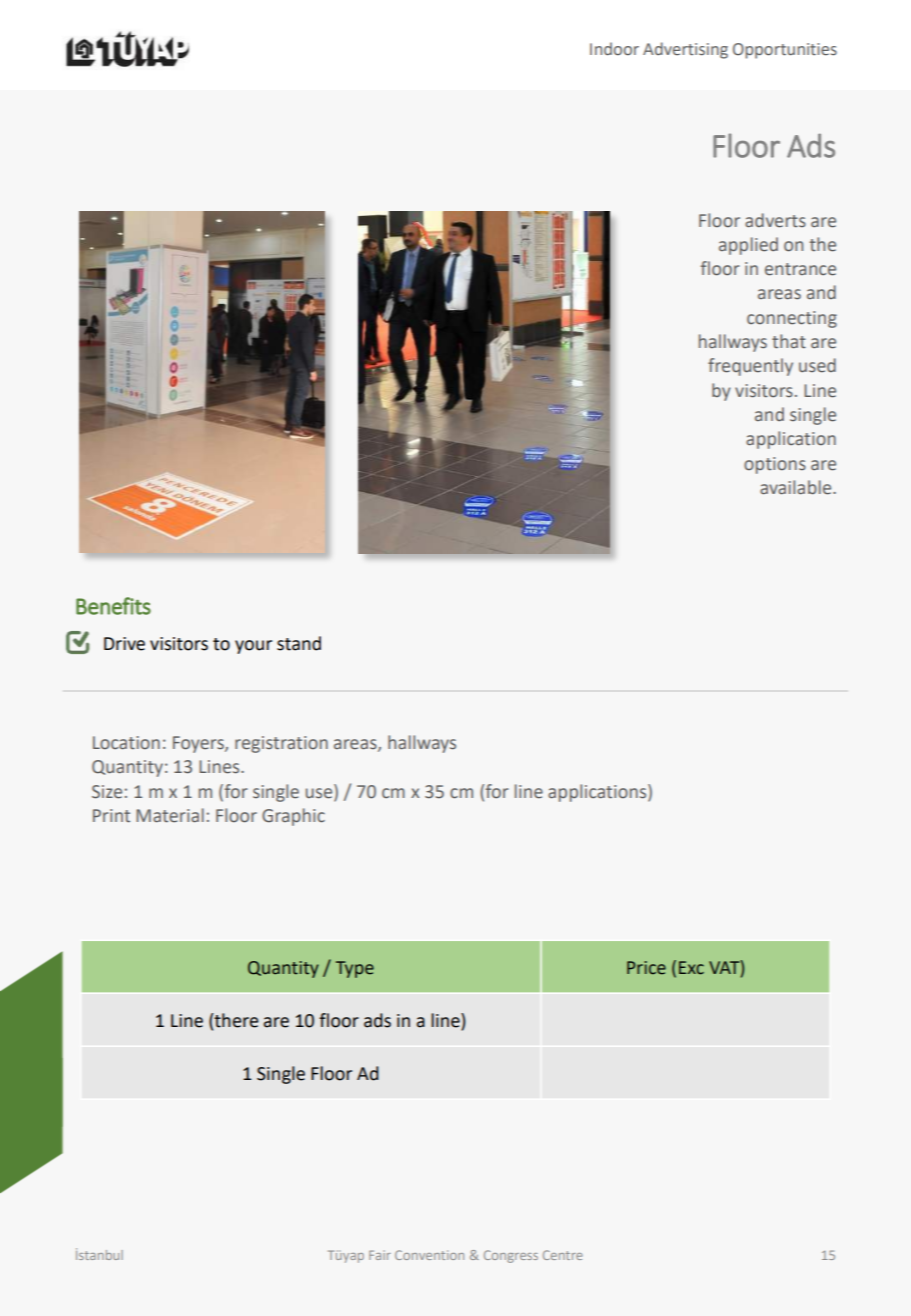 The height and width of the screenshot is (1316, 911). What do you see at coordinates (685, 50) in the screenshot?
I see `Advertising` at bounding box center [685, 50].
